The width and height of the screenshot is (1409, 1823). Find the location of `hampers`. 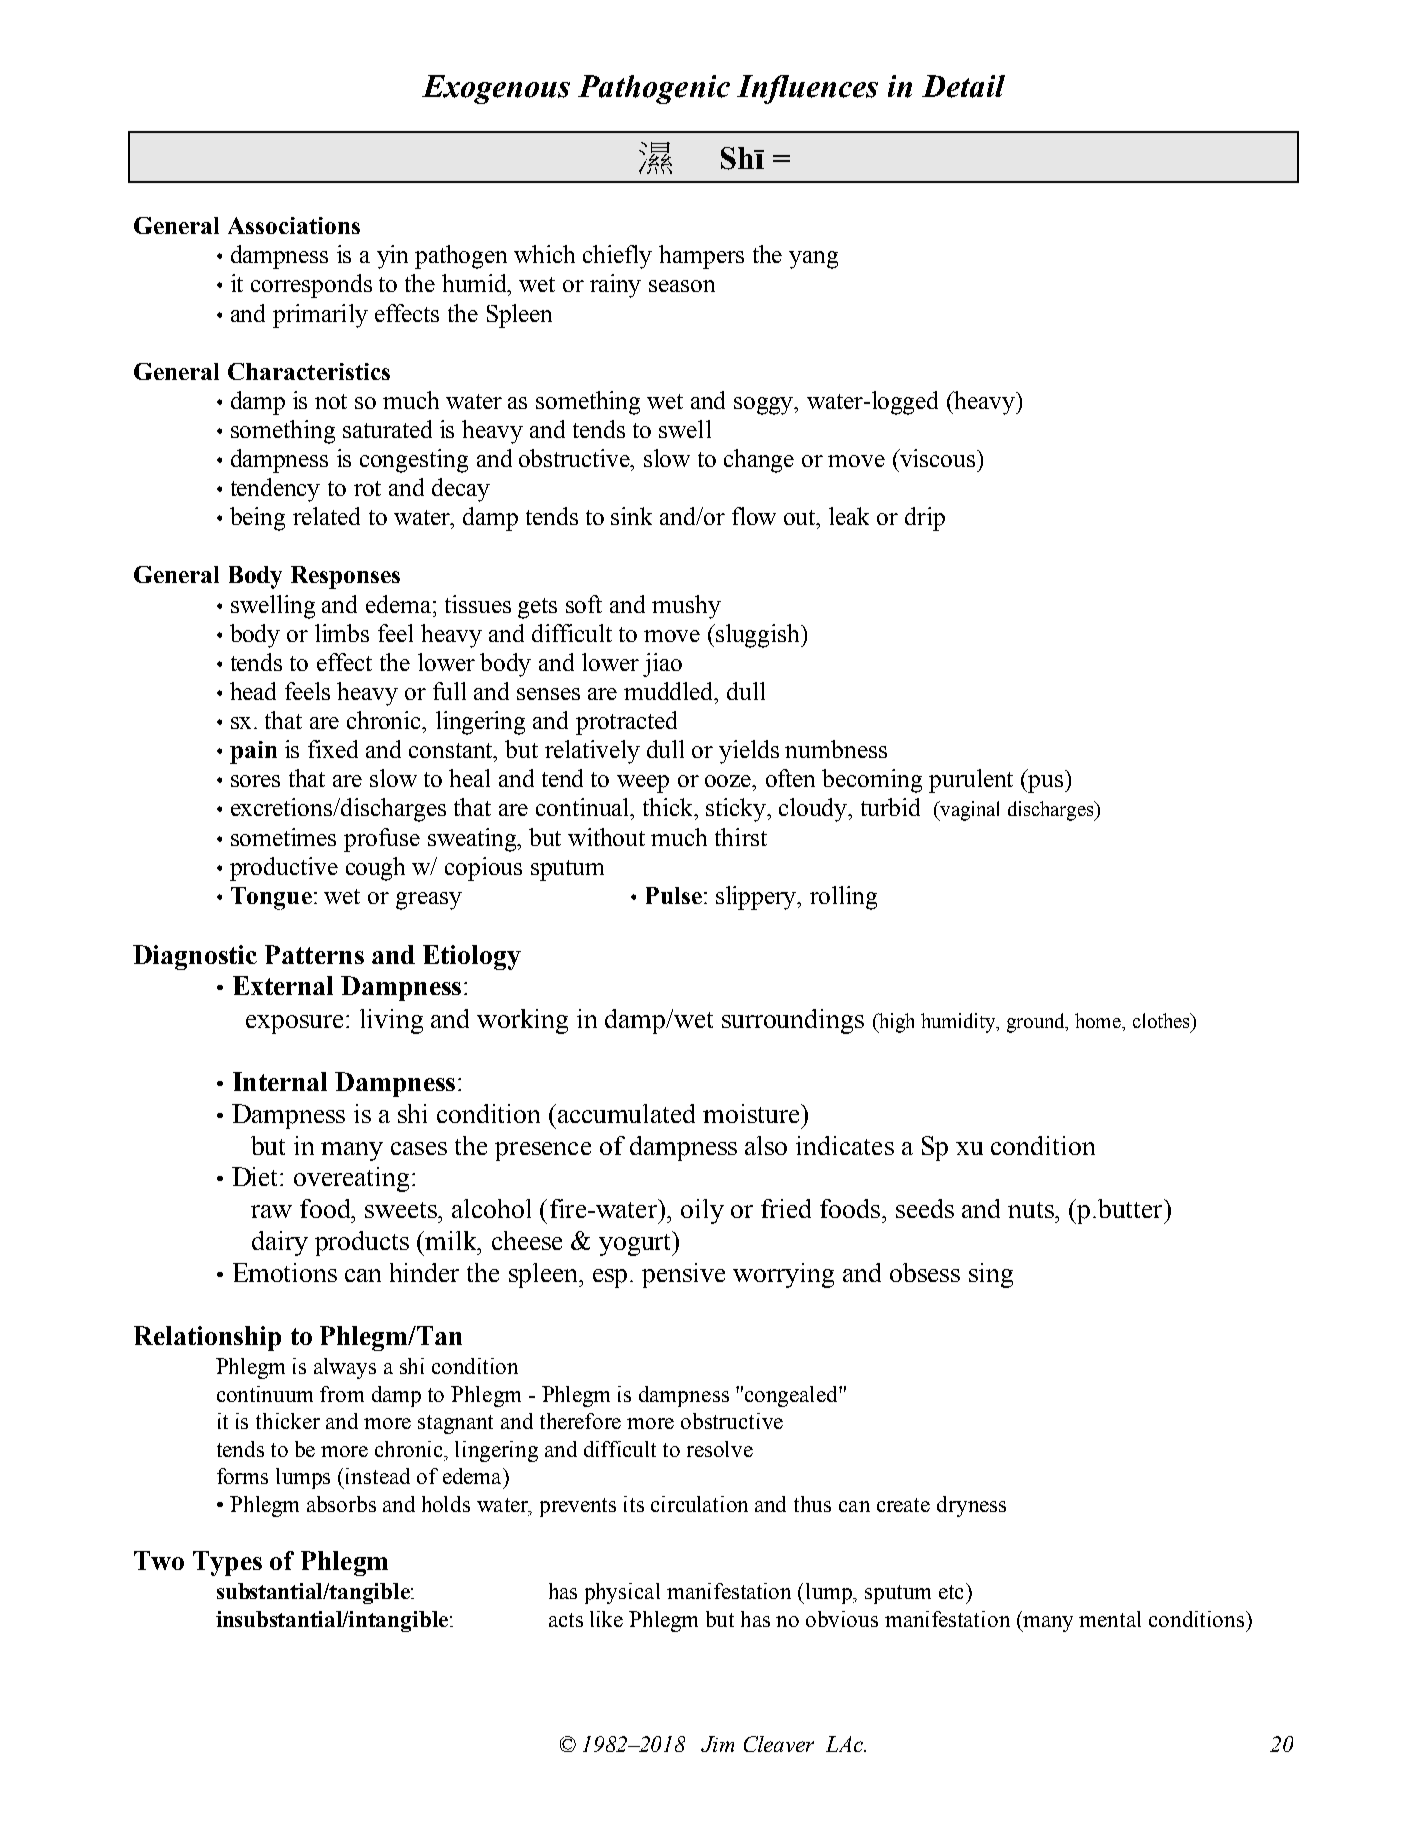

hampers is located at coordinates (701, 257).
